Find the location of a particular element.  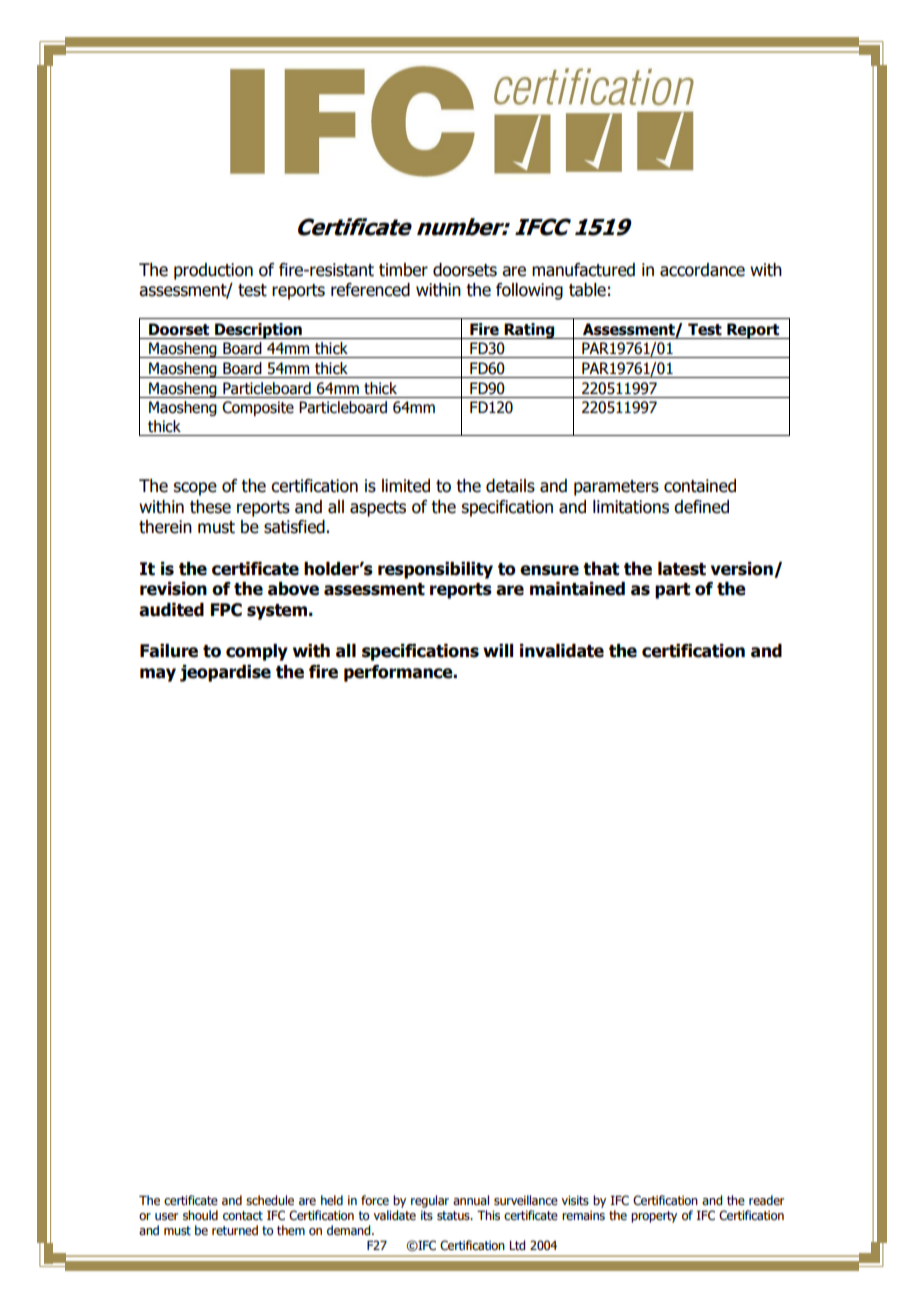

version is located at coordinates (743, 570).
